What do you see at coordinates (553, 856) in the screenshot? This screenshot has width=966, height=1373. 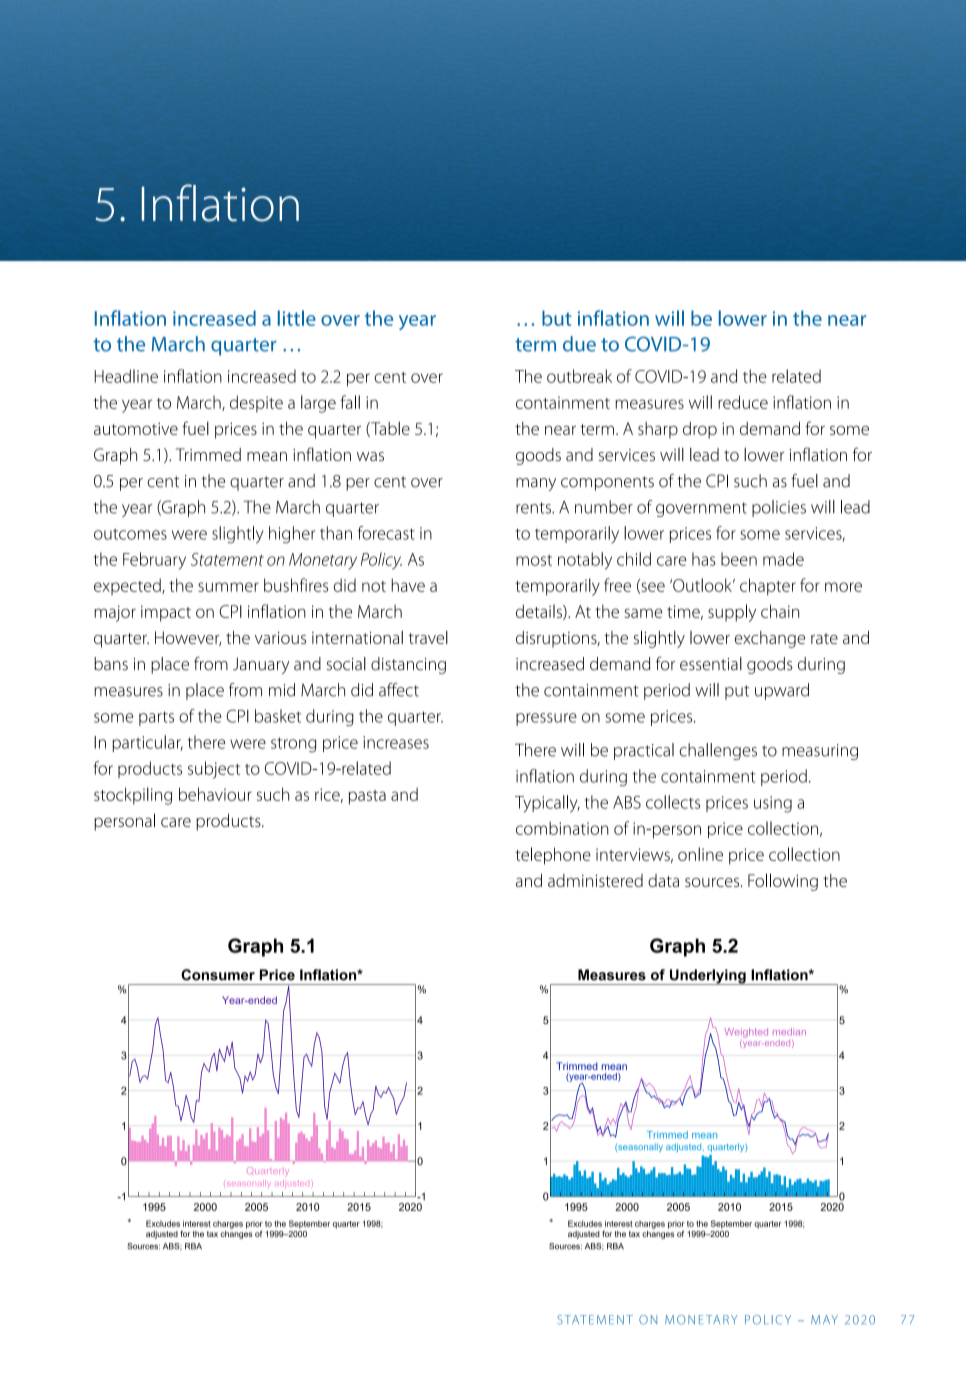 I see `telephone` at bounding box center [553, 856].
